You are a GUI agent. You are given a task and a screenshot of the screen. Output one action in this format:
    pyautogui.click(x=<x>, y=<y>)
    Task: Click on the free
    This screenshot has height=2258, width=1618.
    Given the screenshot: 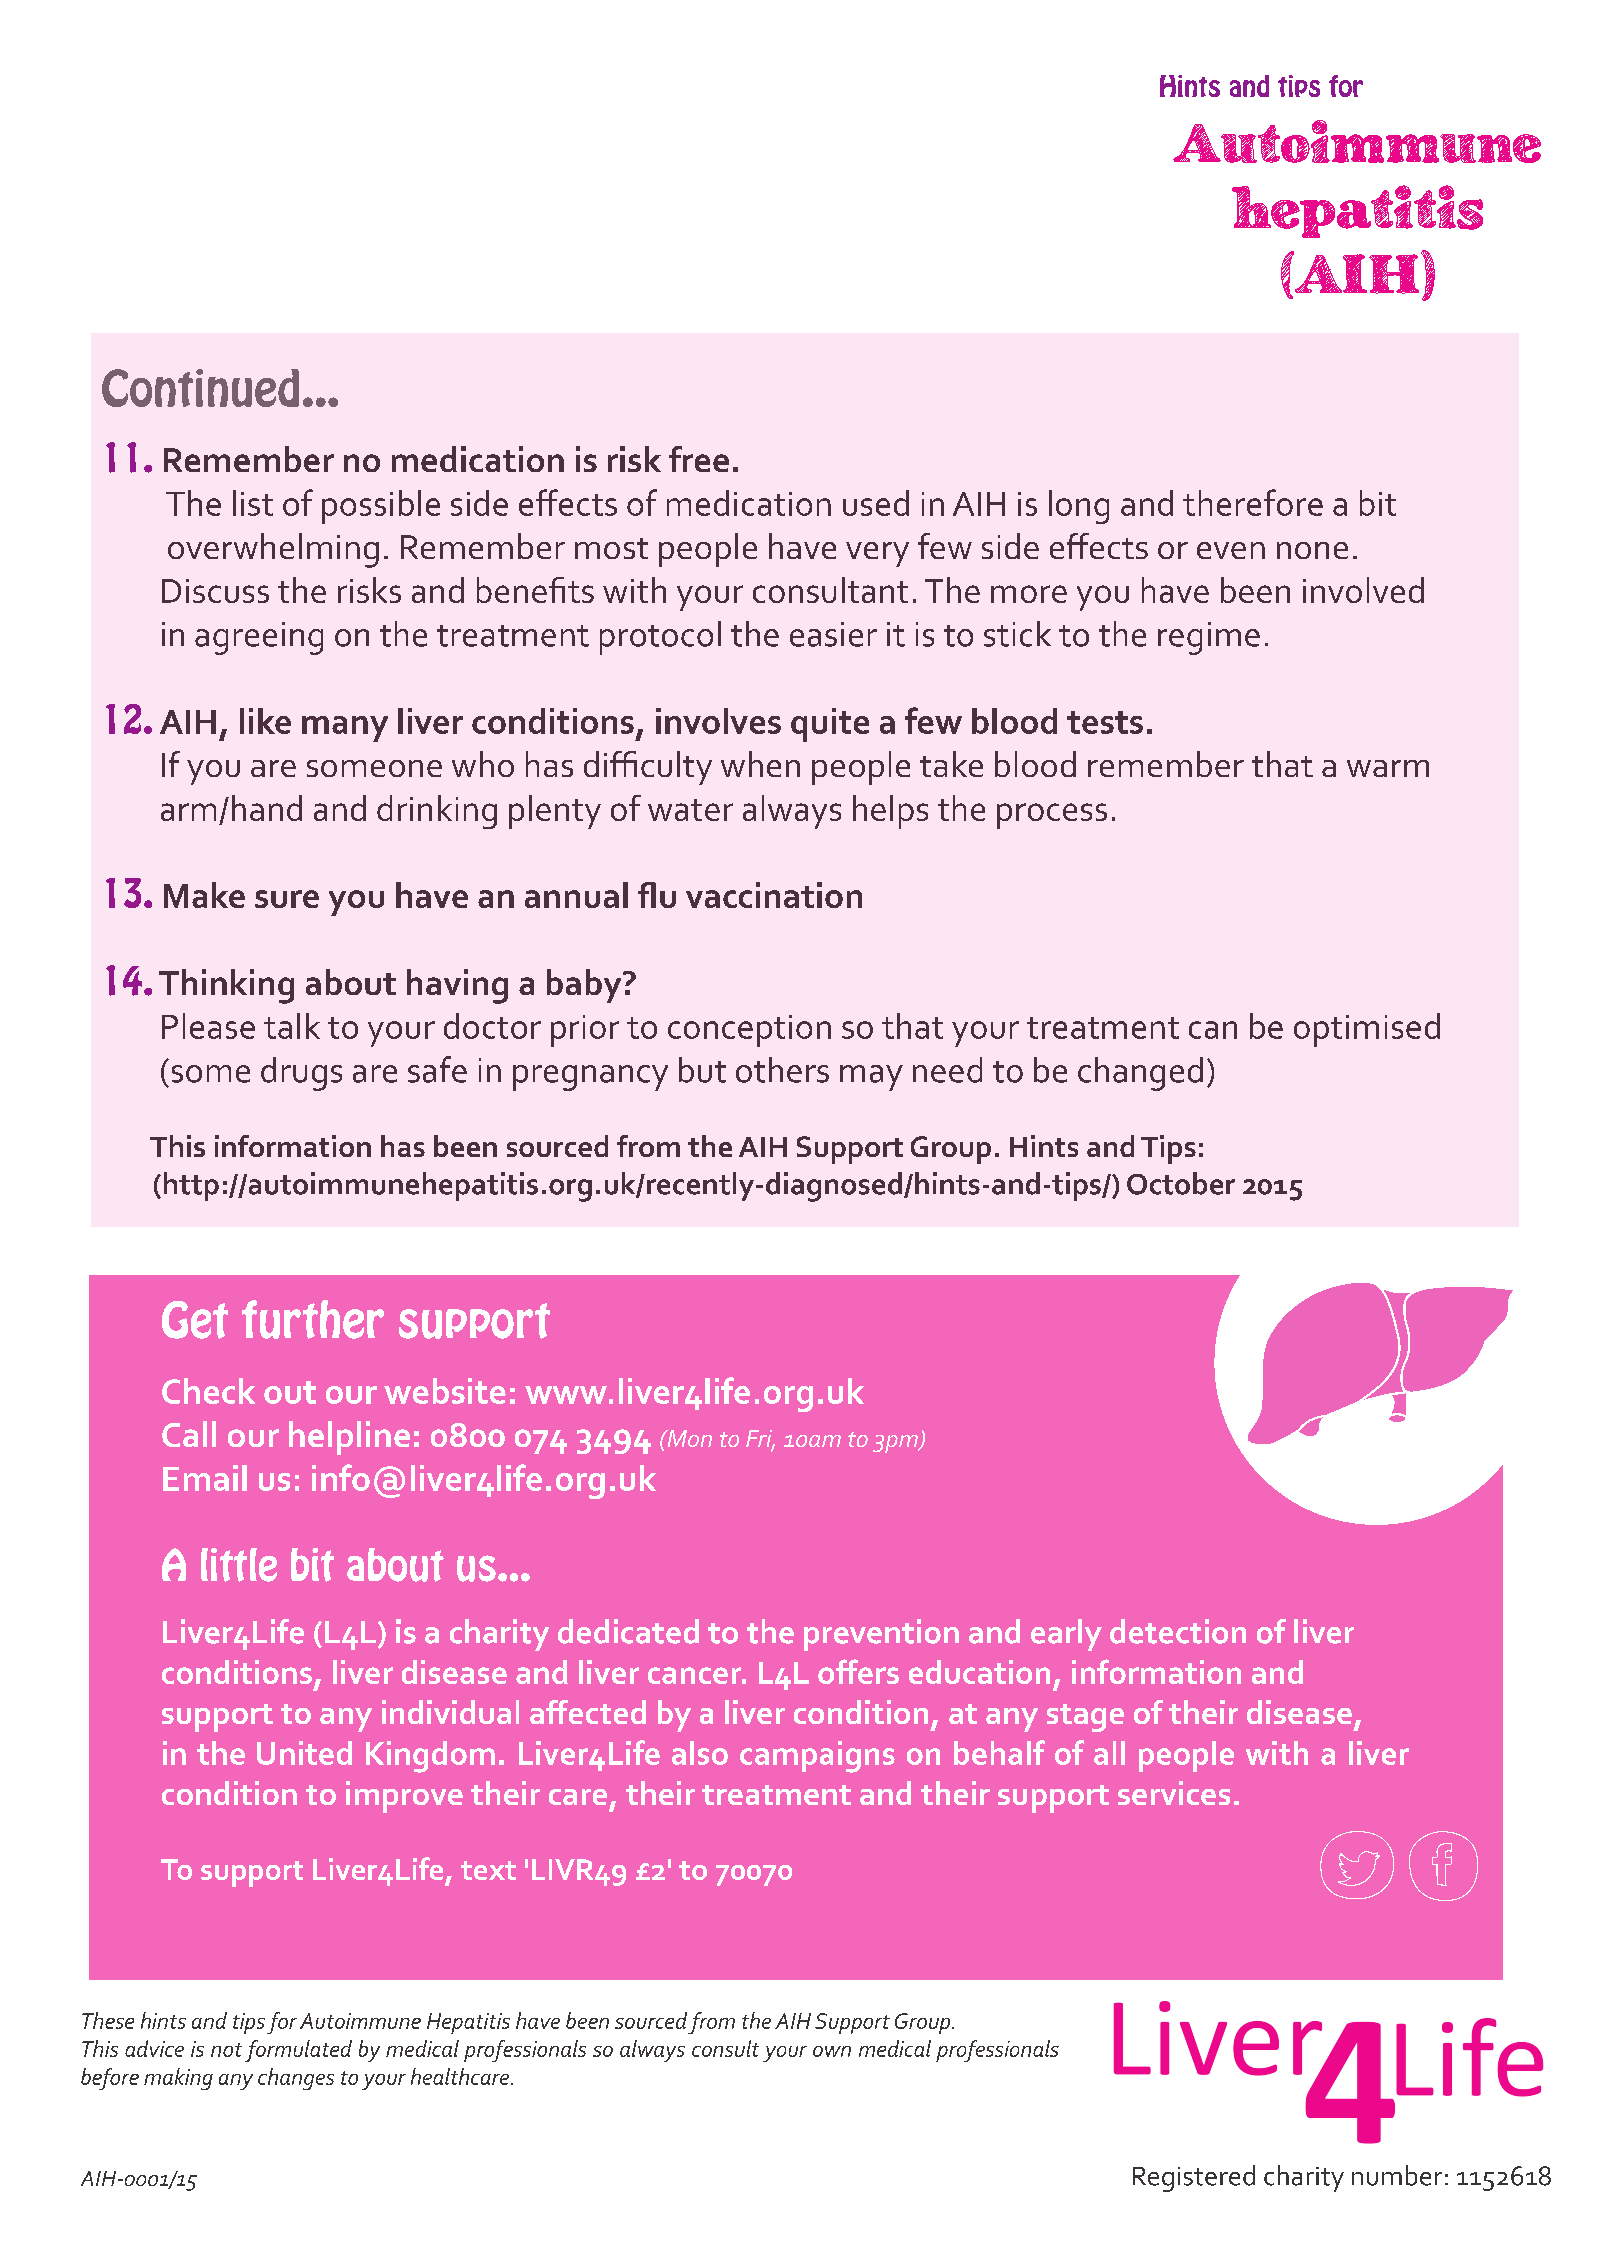 What is the action you would take?
    pyautogui.click(x=699, y=459)
